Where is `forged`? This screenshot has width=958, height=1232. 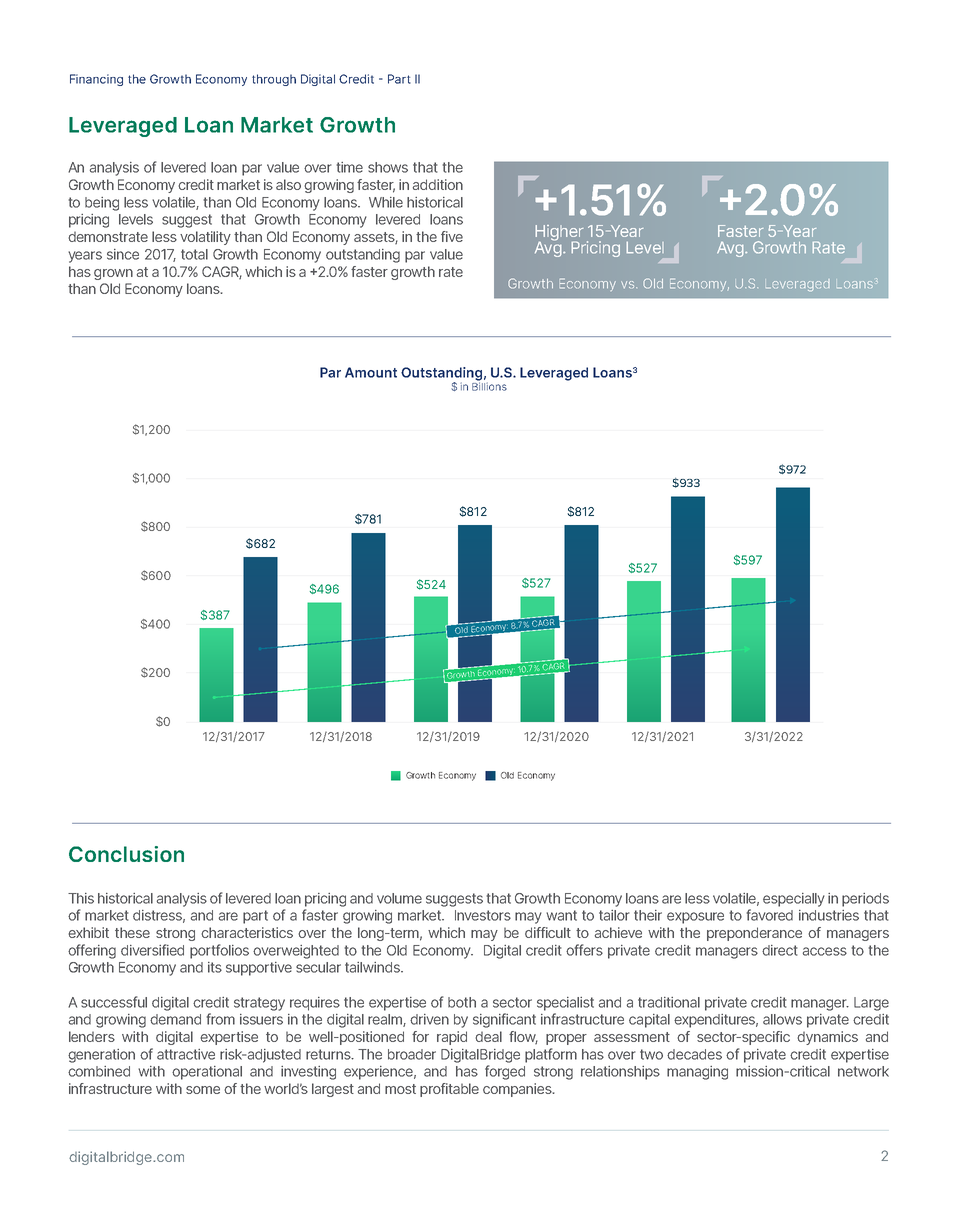
forged is located at coordinates (505, 1072).
